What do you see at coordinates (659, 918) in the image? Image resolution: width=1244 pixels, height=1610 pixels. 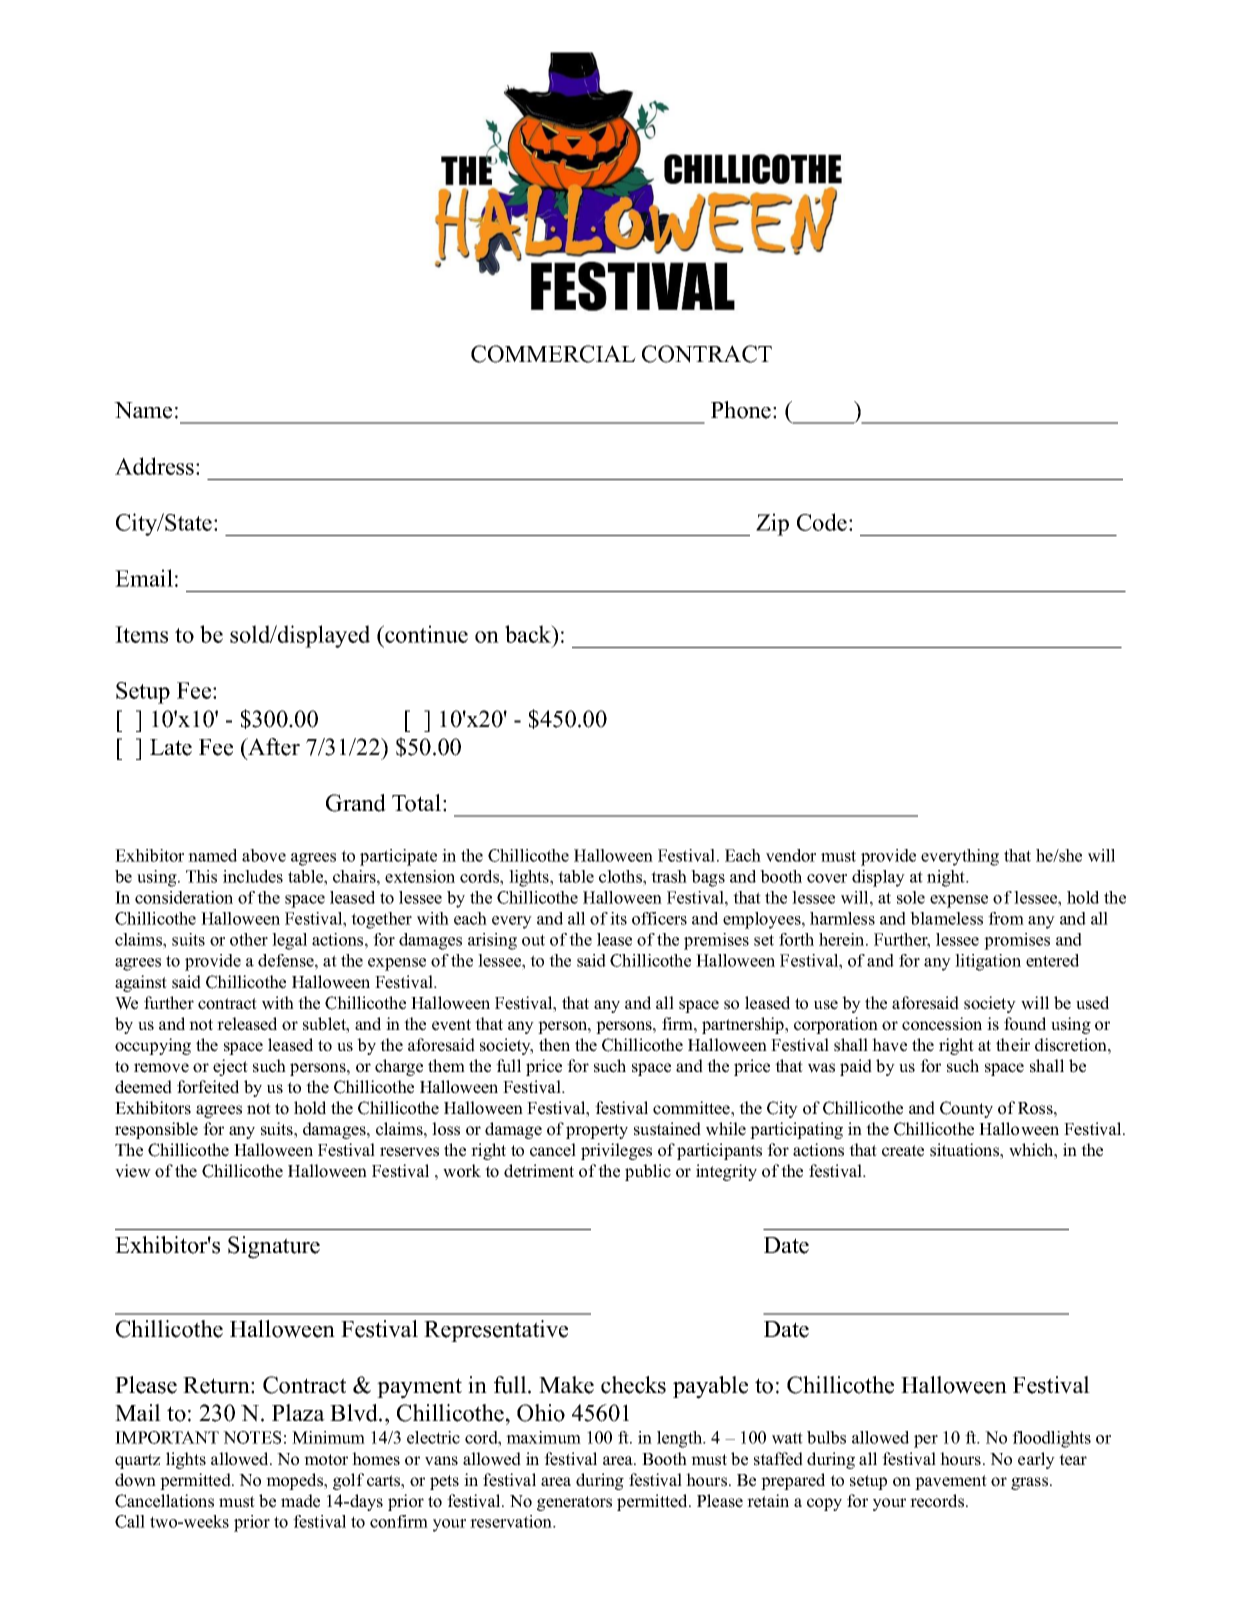 I see `officers` at bounding box center [659, 918].
